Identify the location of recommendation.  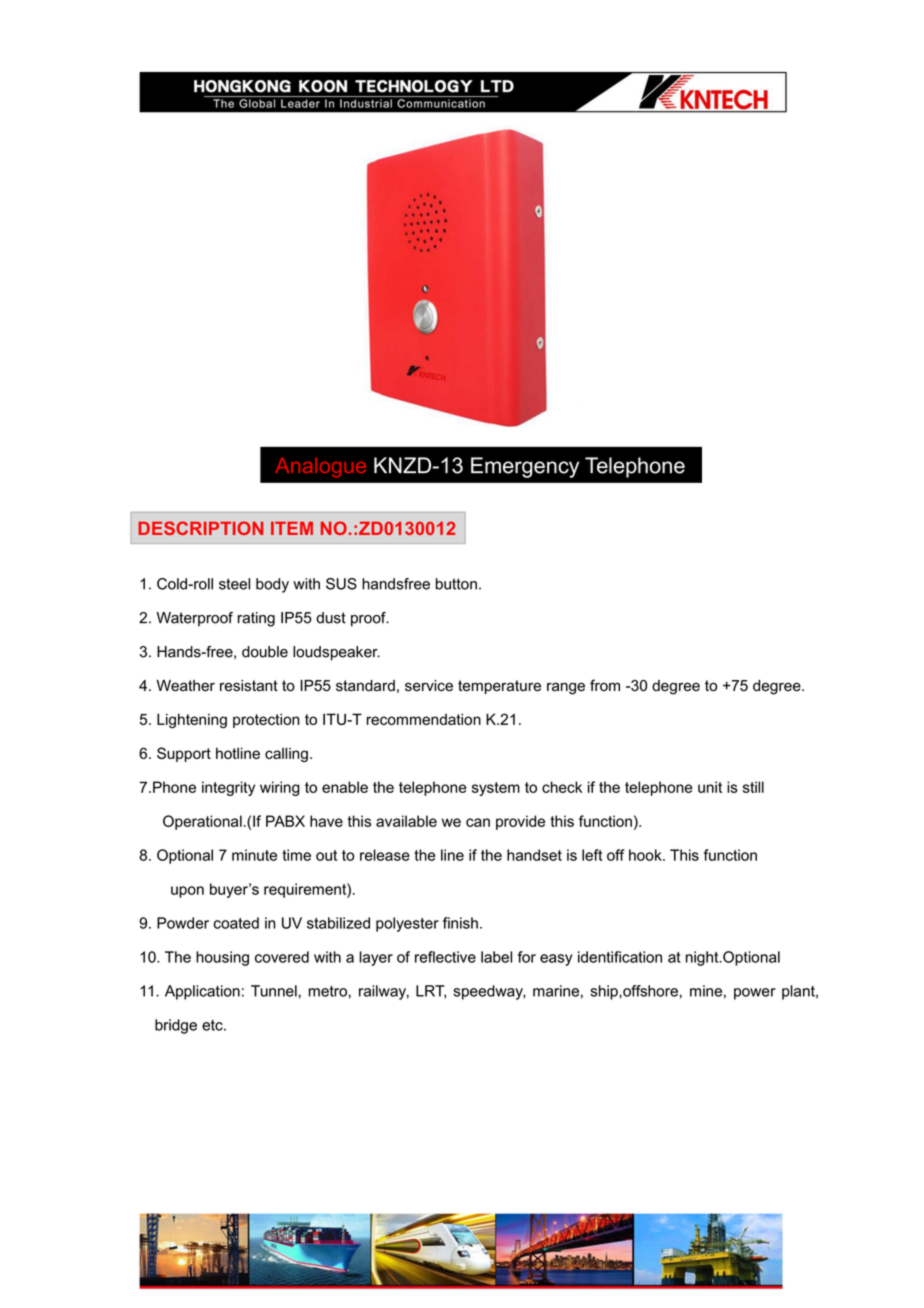
(424, 719).
